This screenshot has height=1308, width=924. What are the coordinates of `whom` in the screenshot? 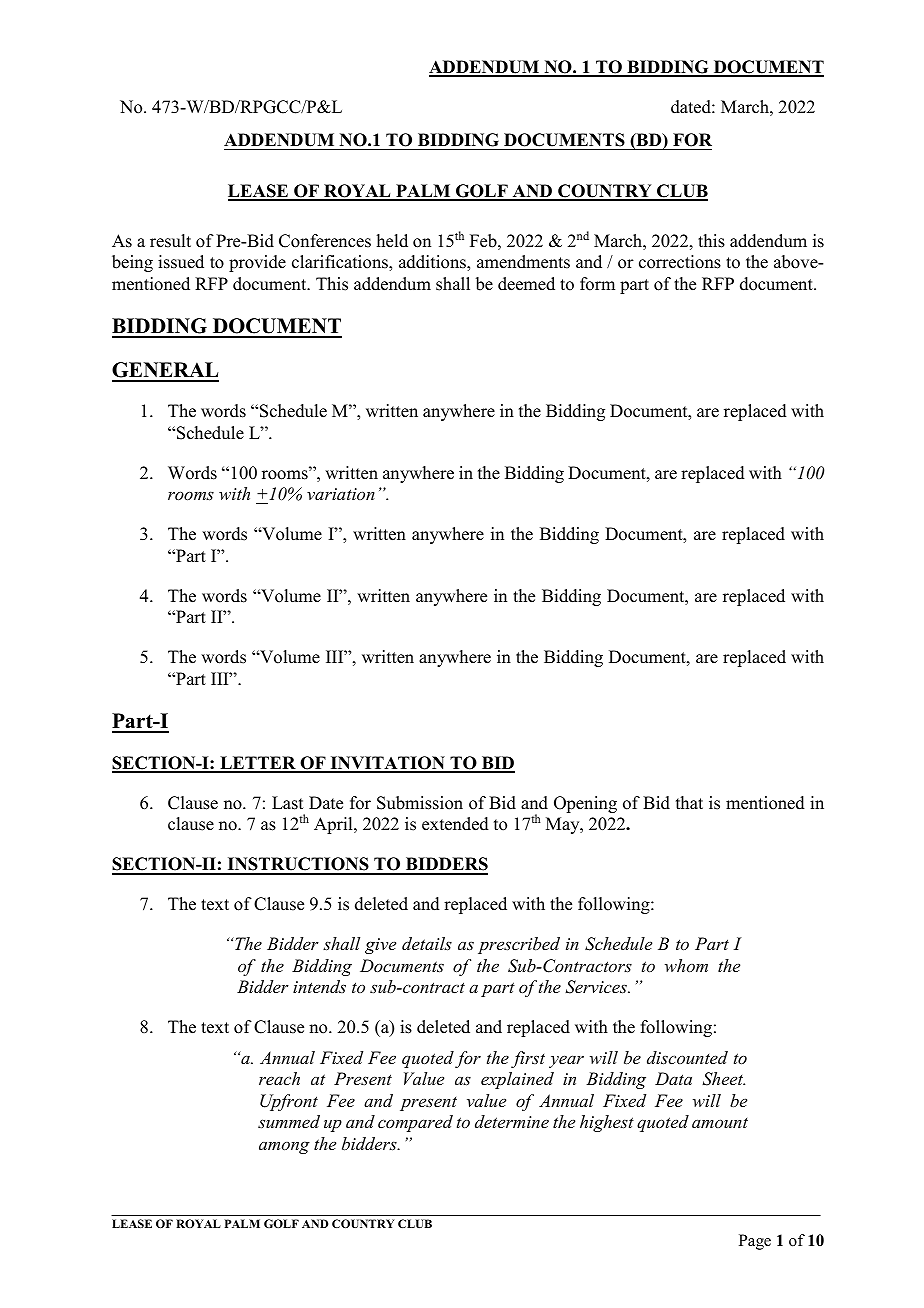 It's located at (686, 965).
